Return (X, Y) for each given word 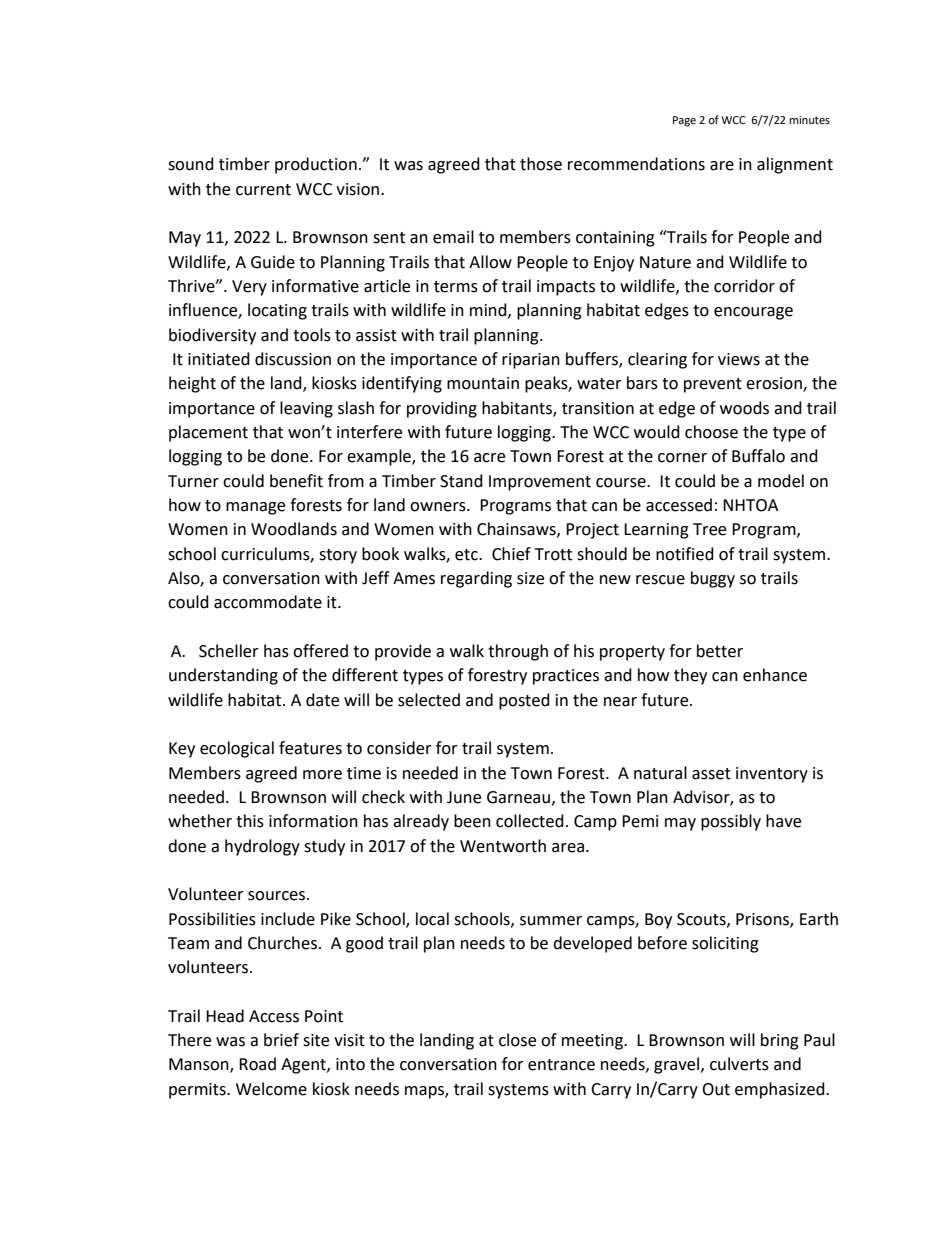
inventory (772, 775)
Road (257, 1064)
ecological (237, 749)
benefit (296, 481)
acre (489, 458)
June (464, 797)
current (263, 190)
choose (711, 432)
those (541, 164)
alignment (795, 165)
